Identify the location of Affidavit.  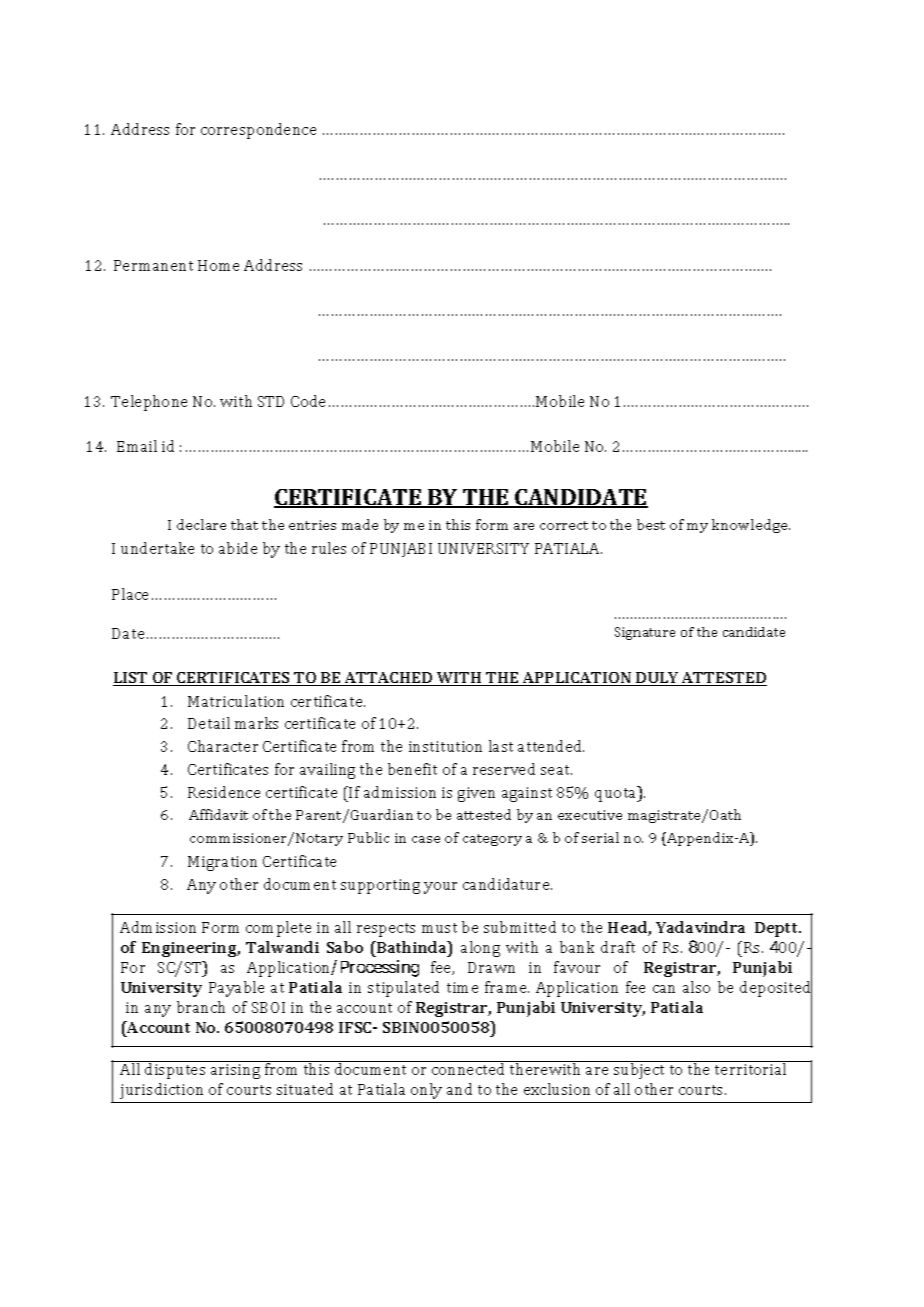
(218, 814).
